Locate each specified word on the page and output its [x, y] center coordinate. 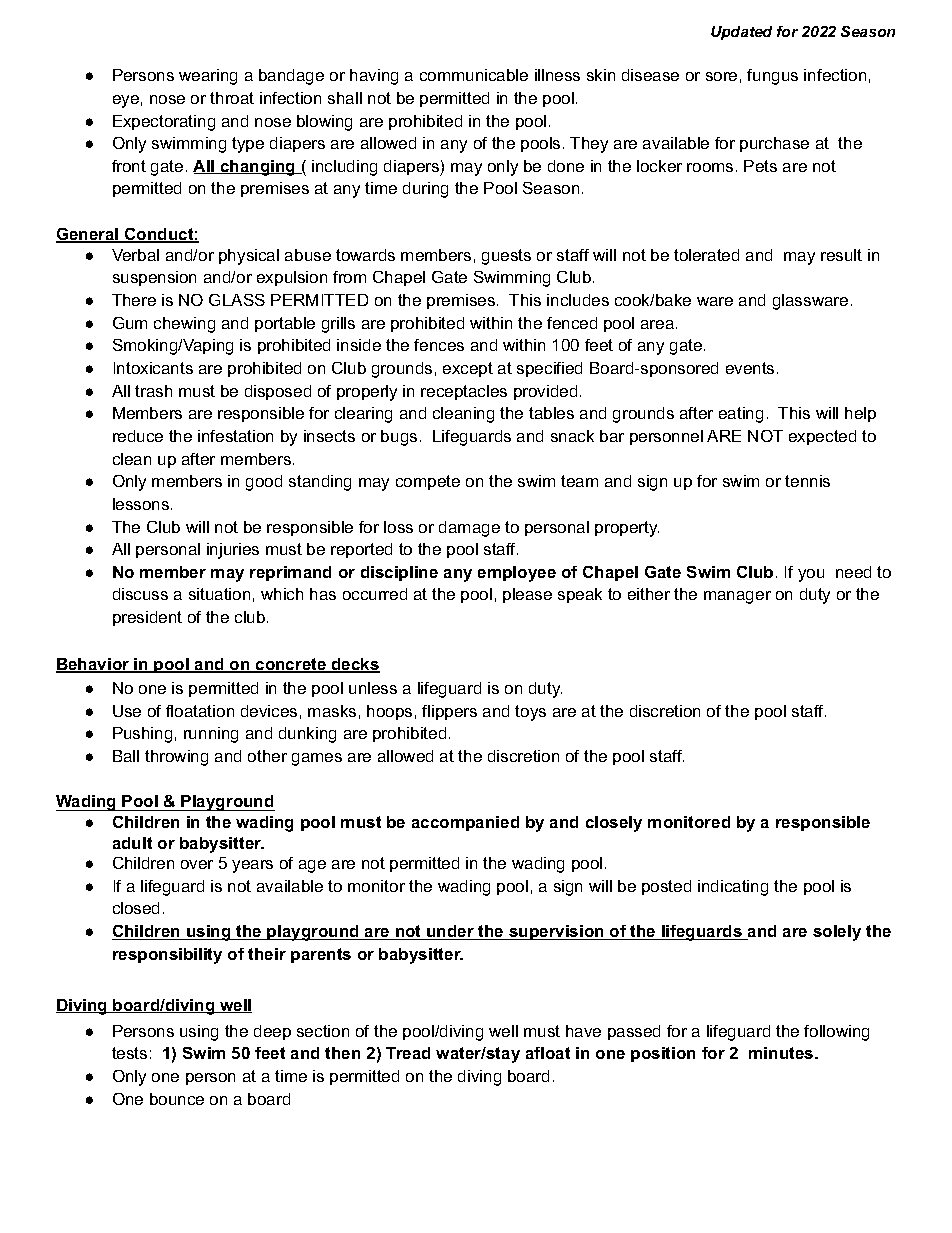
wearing [208, 77]
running [211, 735]
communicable [474, 75]
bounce [177, 1099]
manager [737, 597]
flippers [449, 712]
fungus [772, 77]
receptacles [464, 392]
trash [153, 391]
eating [741, 415]
